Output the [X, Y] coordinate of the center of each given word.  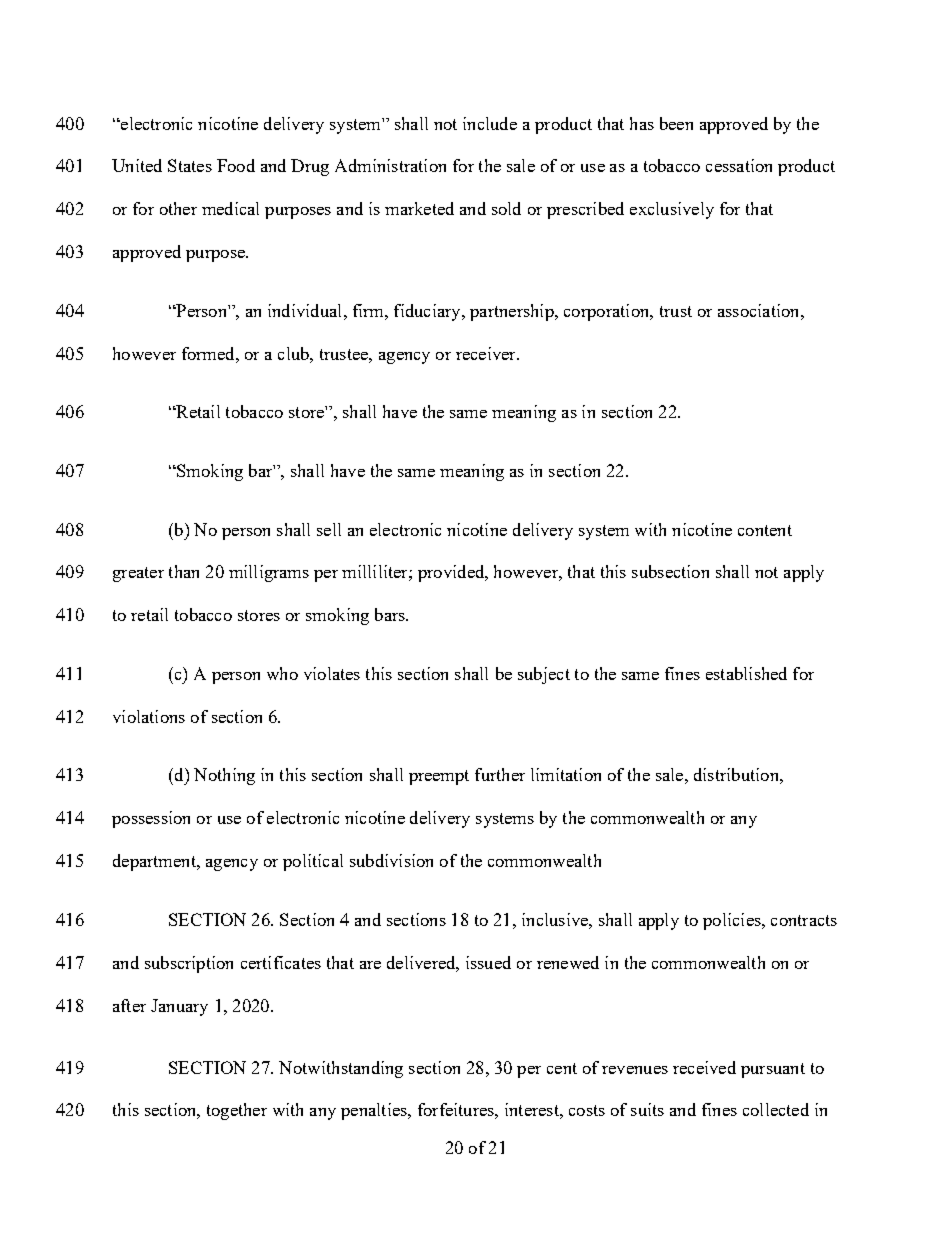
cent [562, 1068]
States [190, 165]
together [237, 1111]
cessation [739, 165]
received [704, 1067]
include [490, 123]
